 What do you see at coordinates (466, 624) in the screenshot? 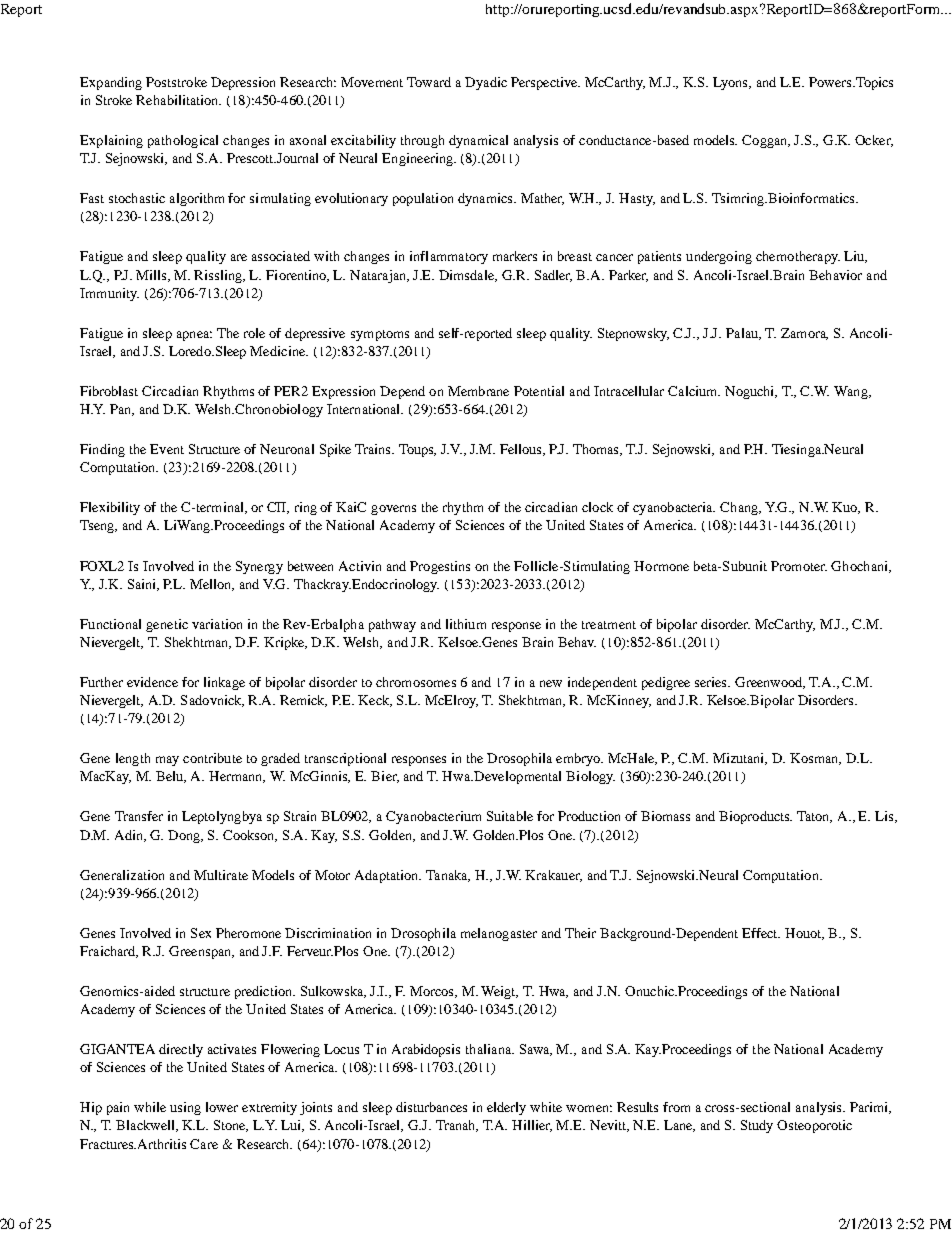
I see `lithium` at bounding box center [466, 624].
